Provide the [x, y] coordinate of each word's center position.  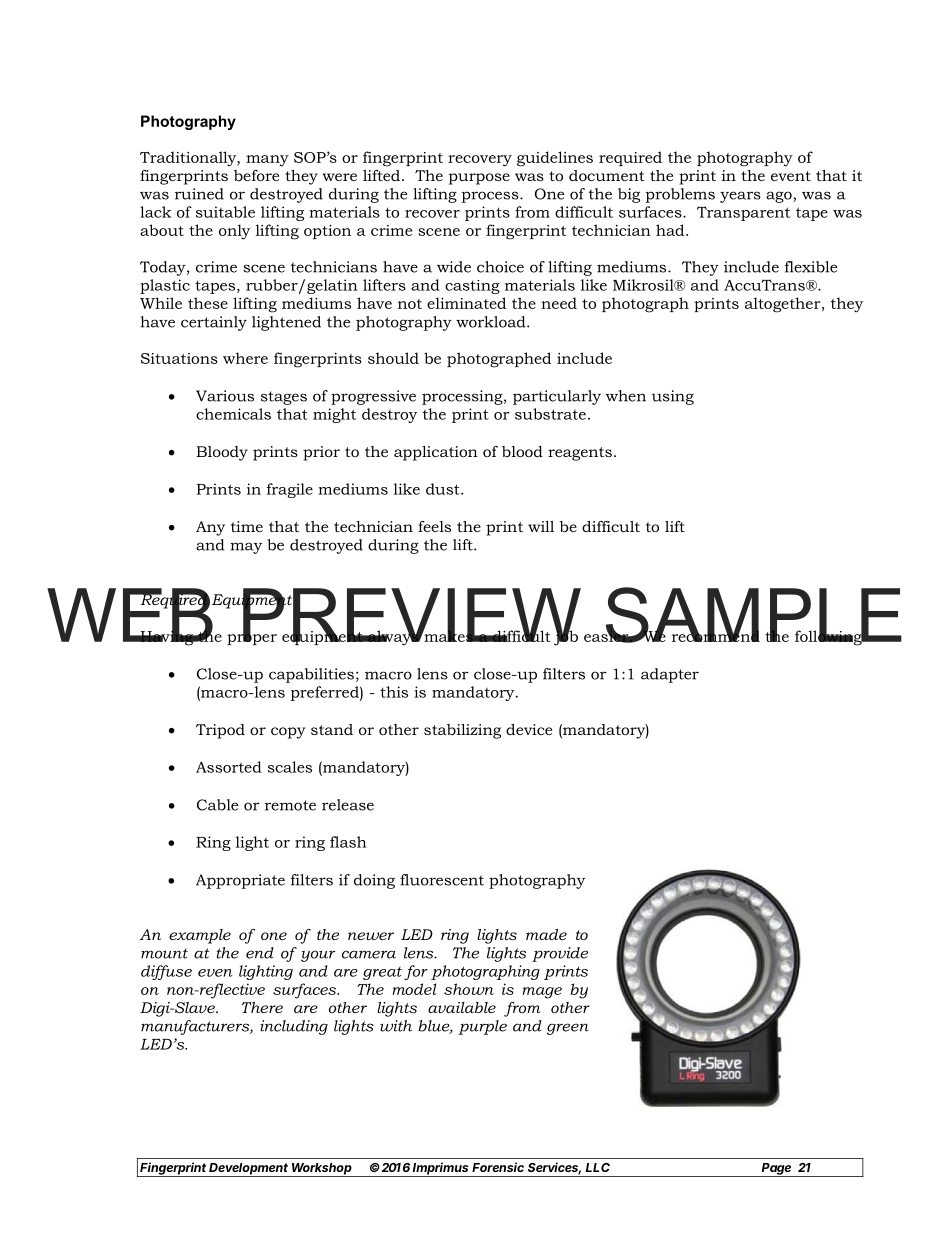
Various [225, 396]
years [740, 197]
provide [560, 954]
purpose [479, 179]
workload [492, 322]
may [246, 548]
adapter [670, 675]
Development [249, 1170]
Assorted [229, 767]
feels [434, 526]
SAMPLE [752, 616]
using [673, 397]
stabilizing [462, 731]
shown [469, 989]
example [200, 936]
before [256, 175]
